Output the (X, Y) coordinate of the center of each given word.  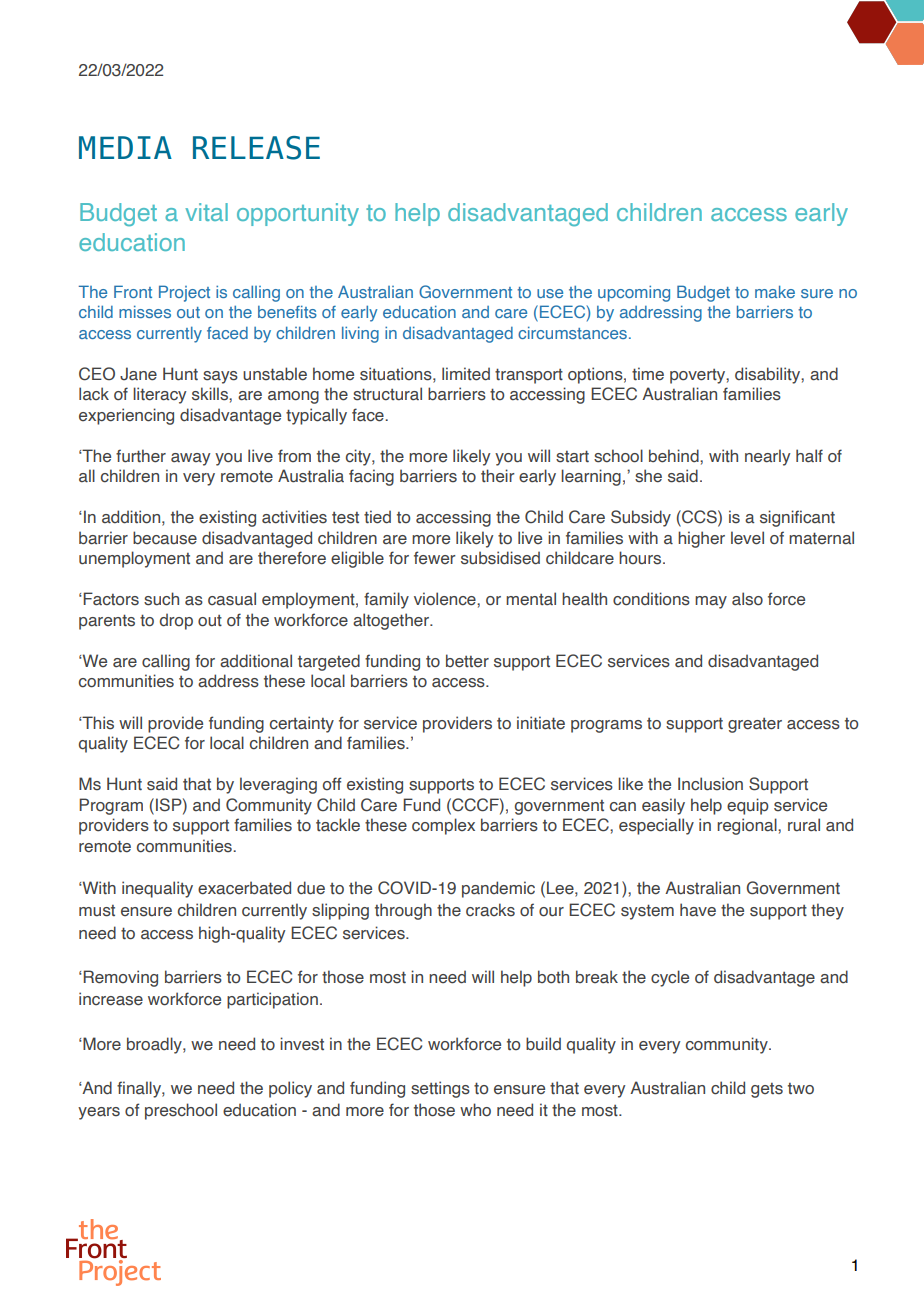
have (698, 910)
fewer (435, 557)
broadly (155, 1045)
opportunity (298, 214)
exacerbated (244, 888)
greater (755, 725)
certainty (302, 724)
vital (206, 212)
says (220, 377)
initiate (541, 723)
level (747, 538)
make (775, 291)
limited (466, 374)
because (165, 538)
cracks (490, 910)
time (648, 374)
